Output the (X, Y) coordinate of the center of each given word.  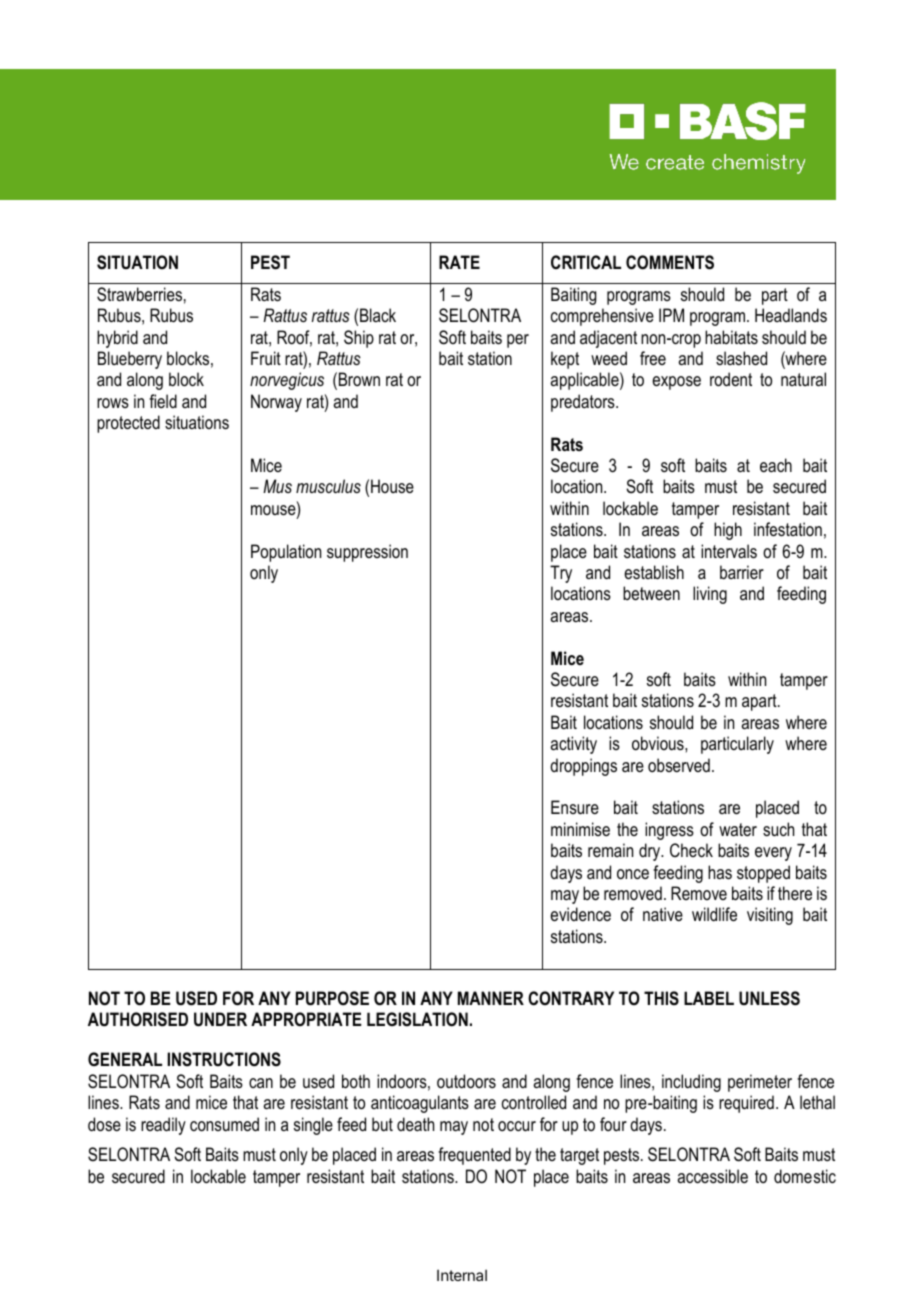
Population (286, 553)
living (710, 595)
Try (561, 574)
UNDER (220, 1019)
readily (163, 1126)
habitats (731, 337)
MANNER (491, 998)
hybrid (117, 339)
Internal (462, 1275)
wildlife (714, 914)
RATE (459, 262)
